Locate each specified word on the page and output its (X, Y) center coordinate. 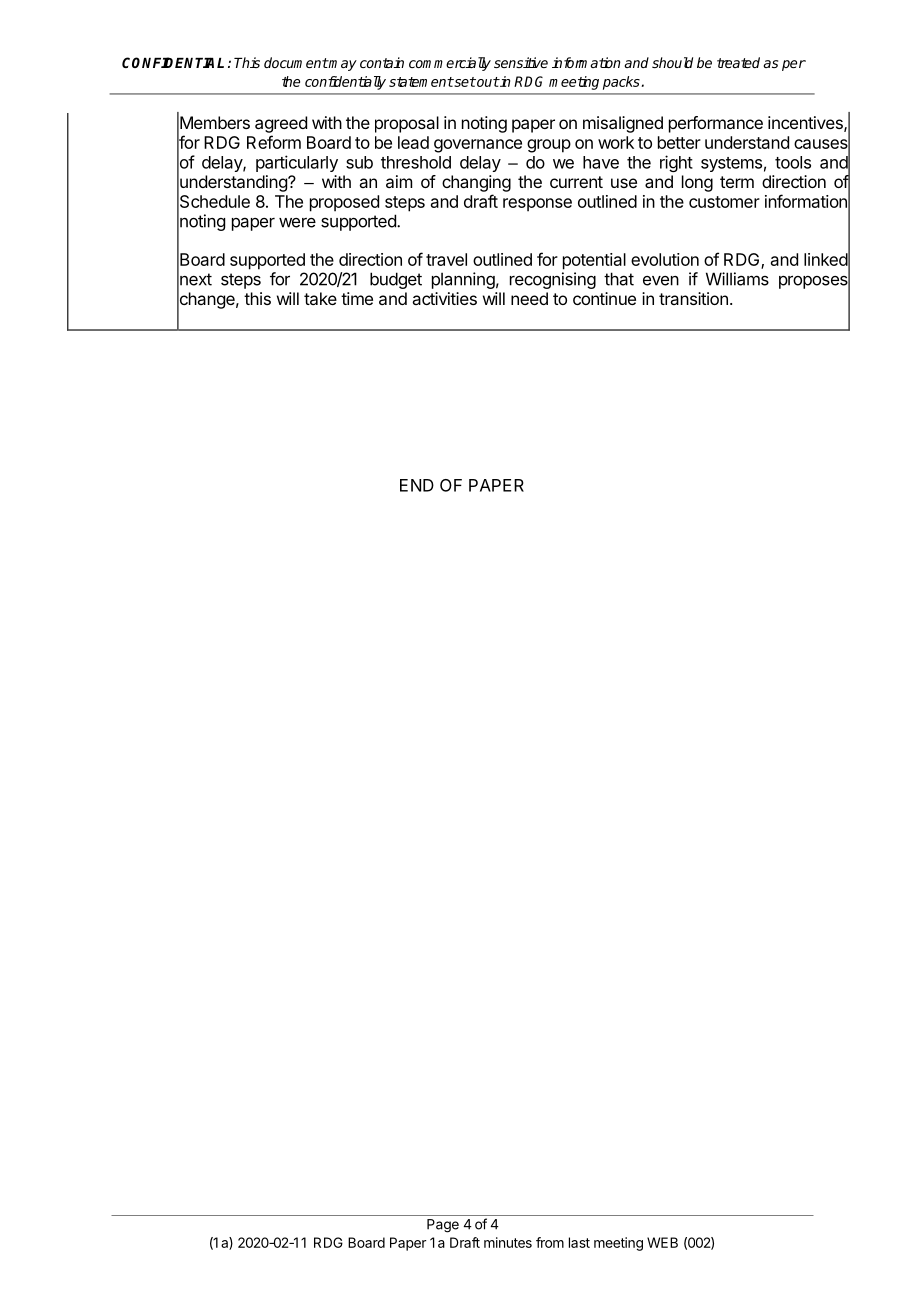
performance (716, 124)
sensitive (521, 62)
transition (693, 298)
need (529, 298)
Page (443, 1226)
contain (382, 62)
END (417, 485)
